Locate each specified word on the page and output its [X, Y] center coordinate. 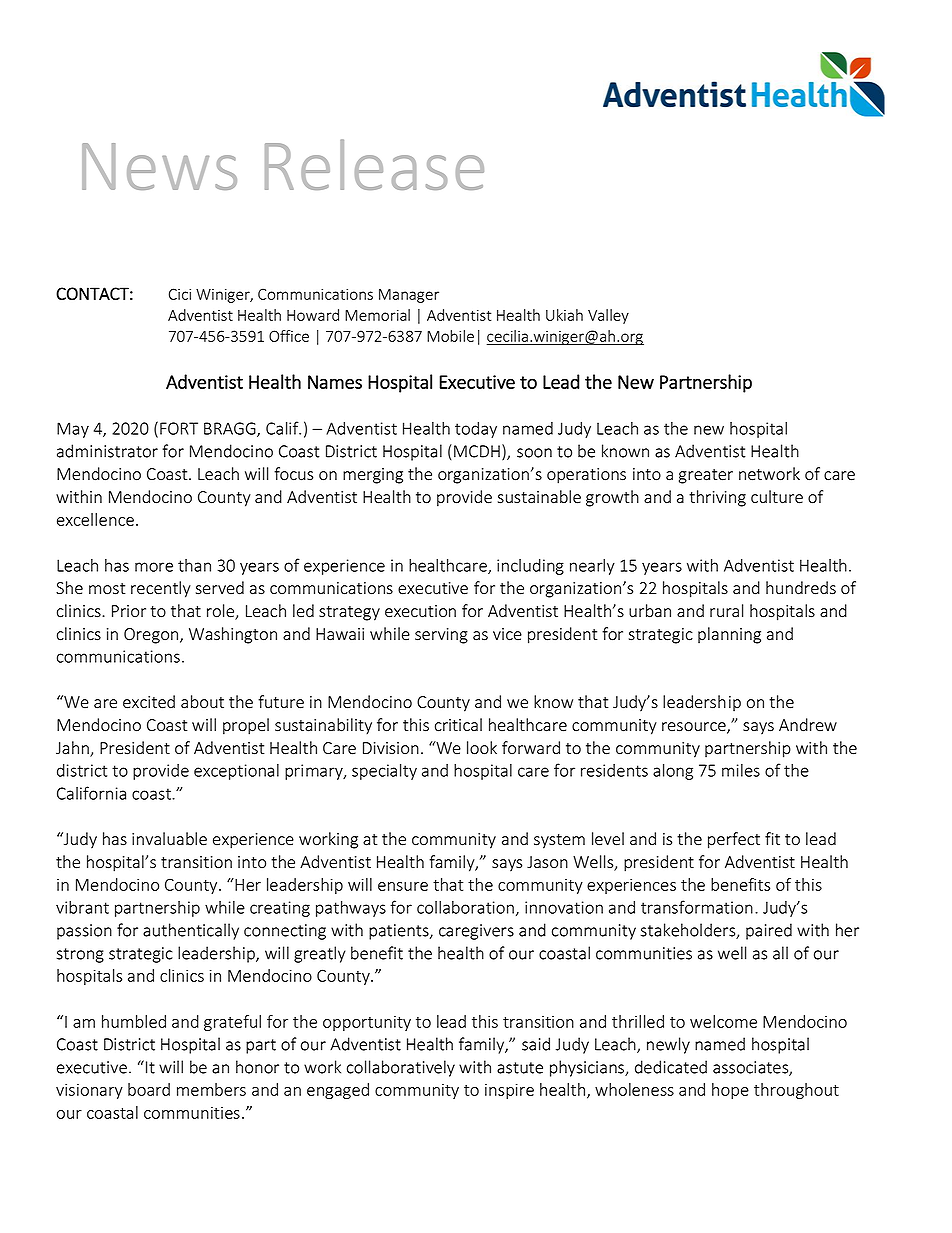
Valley [608, 316]
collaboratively [401, 1068]
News [159, 166]
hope [730, 1091]
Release [374, 164]
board [149, 1089]
